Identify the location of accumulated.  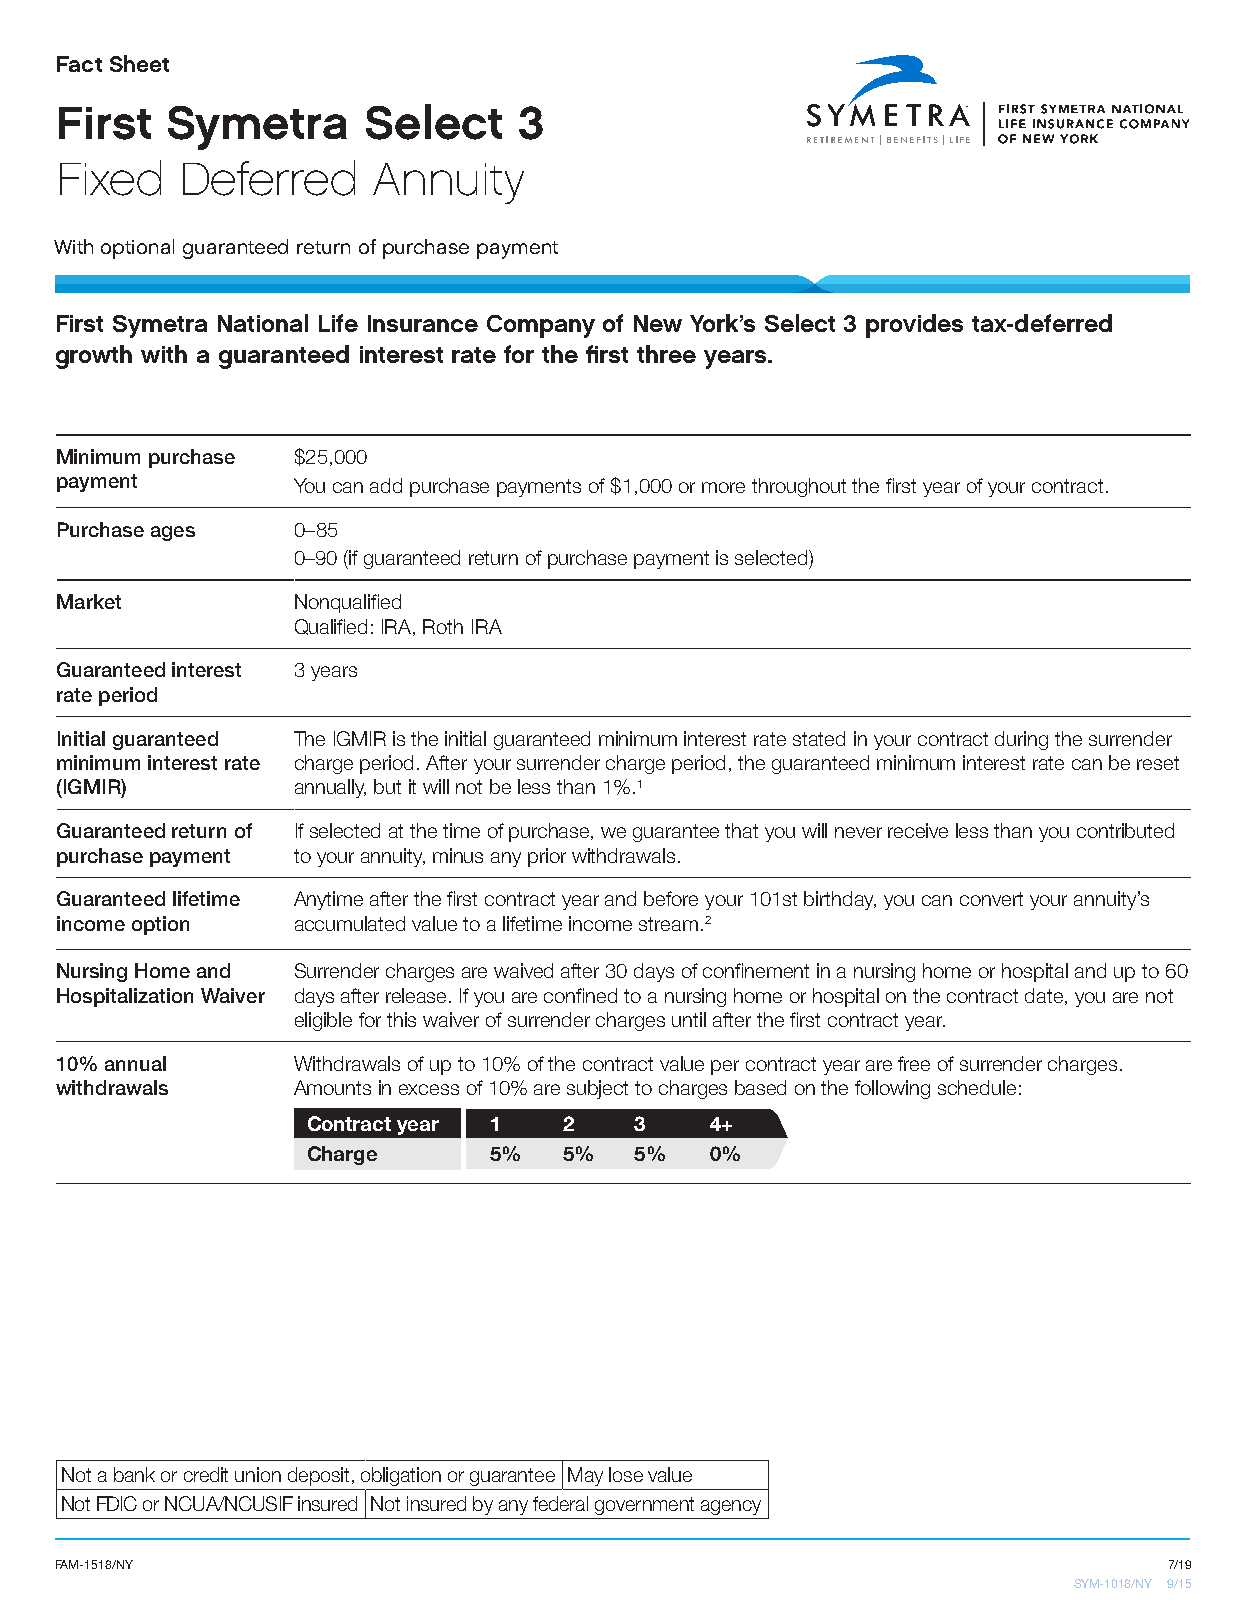
(350, 923).
